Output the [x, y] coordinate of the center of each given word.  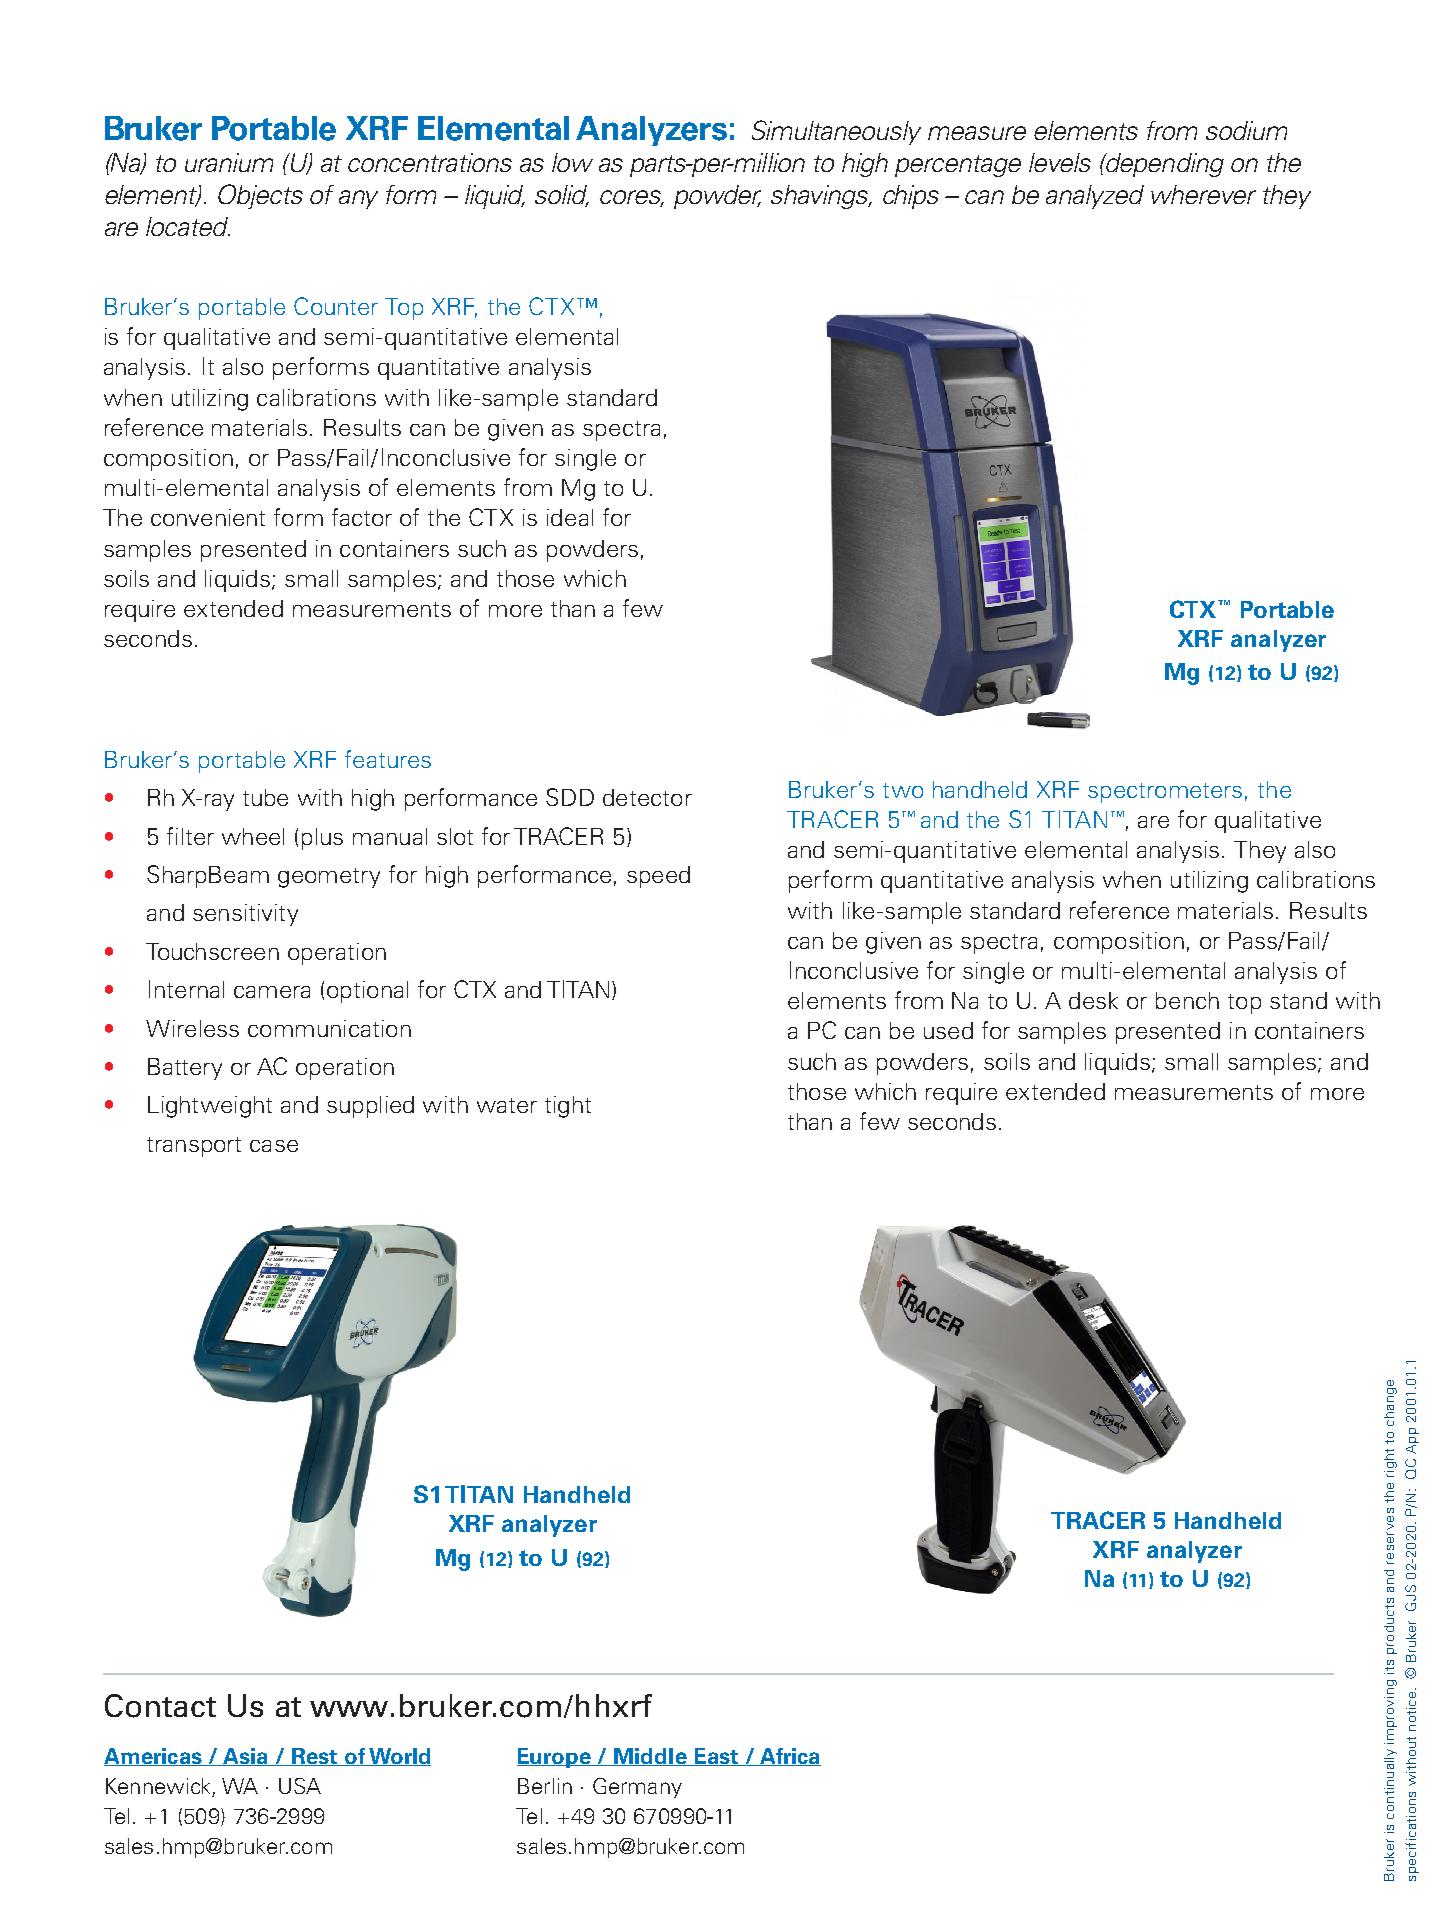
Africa [789, 1757]
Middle [651, 1757]
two [903, 790]
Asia [245, 1757]
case [274, 1146]
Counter [336, 306]
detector [647, 797]
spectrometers [1165, 793]
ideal [570, 517]
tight [568, 1107]
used [948, 1030]
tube [265, 797]
